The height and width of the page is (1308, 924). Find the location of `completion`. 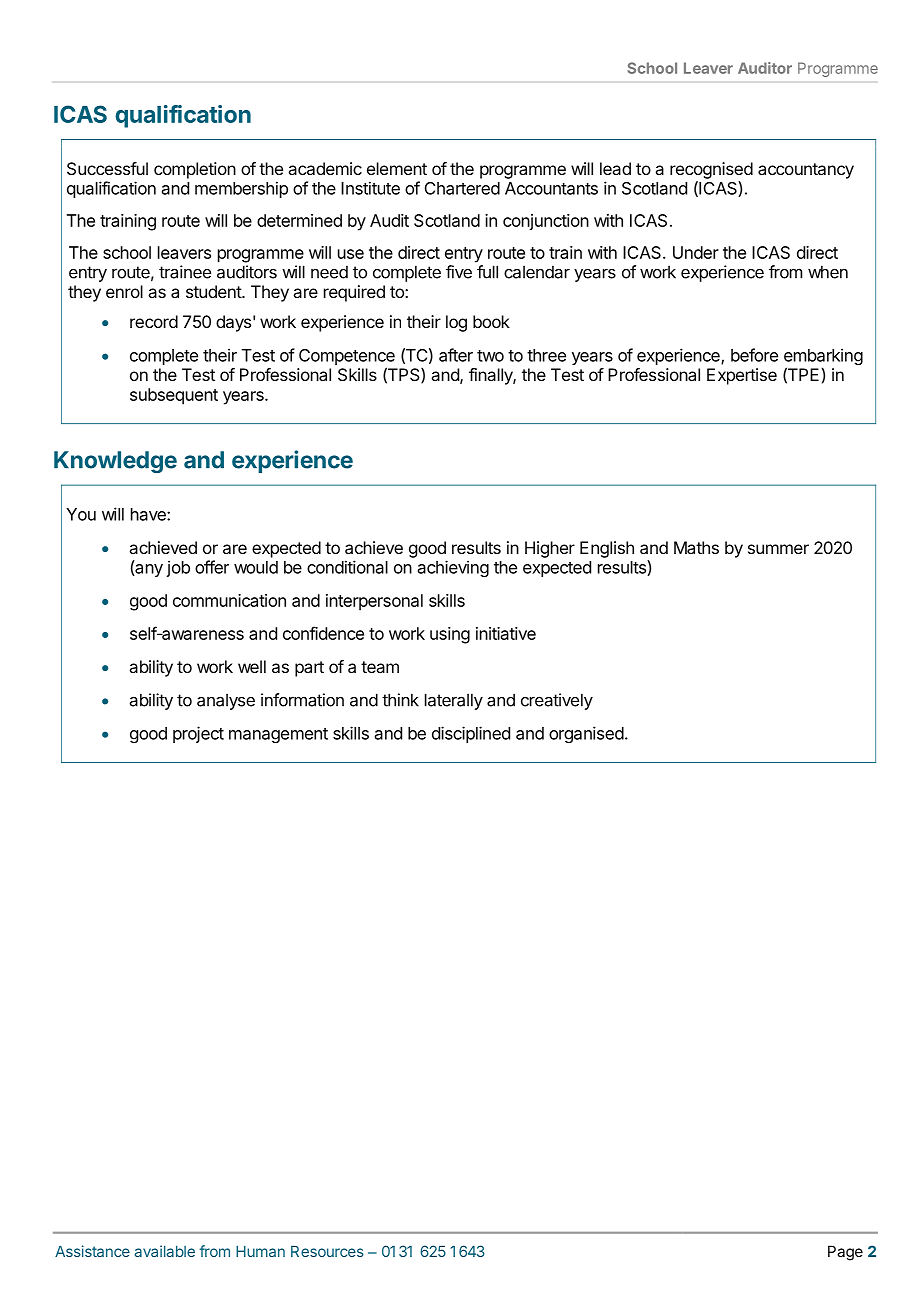

completion is located at coordinates (195, 170).
